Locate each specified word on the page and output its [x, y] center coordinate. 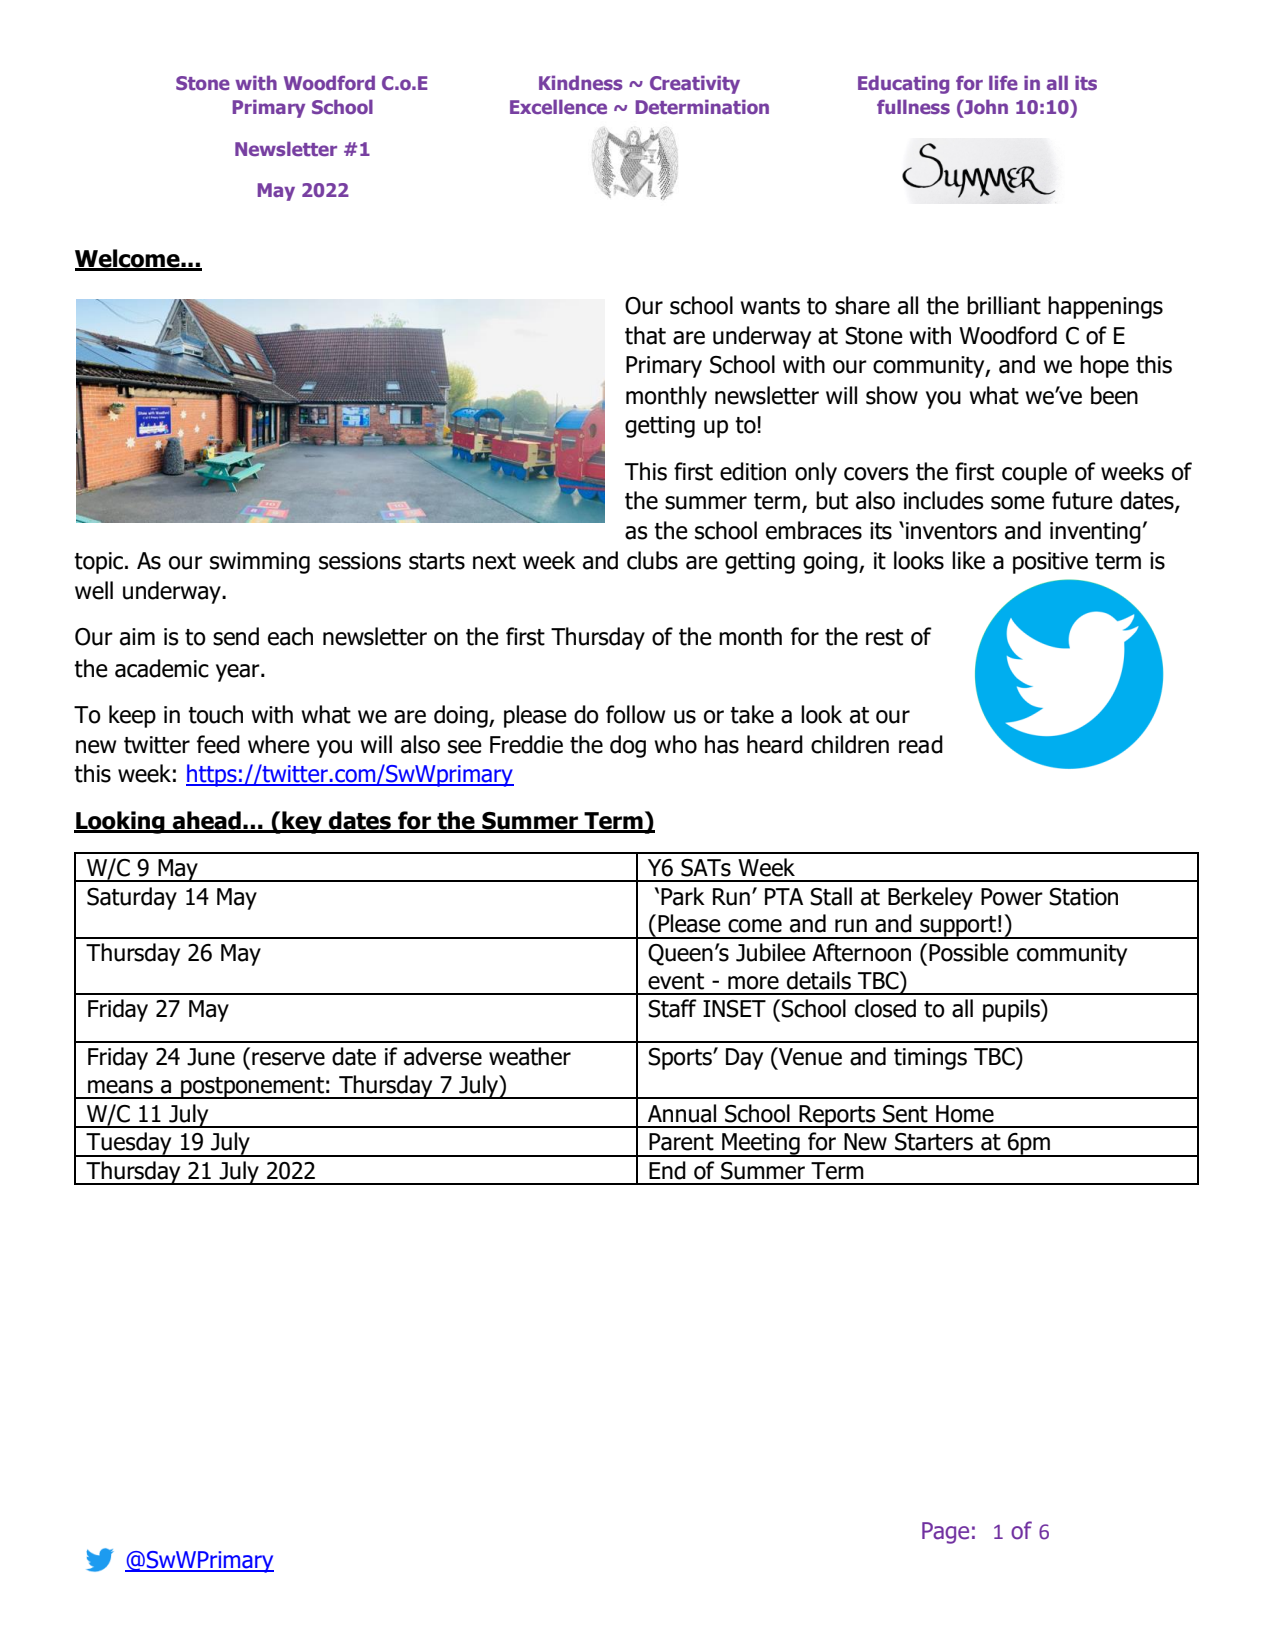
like [968, 560]
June [211, 1057]
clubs [652, 560]
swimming [260, 563]
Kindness [581, 82]
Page [945, 1533]
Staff [672, 1008]
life [1003, 82]
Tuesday [129, 1144]
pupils [1012, 1010]
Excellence [558, 106]
